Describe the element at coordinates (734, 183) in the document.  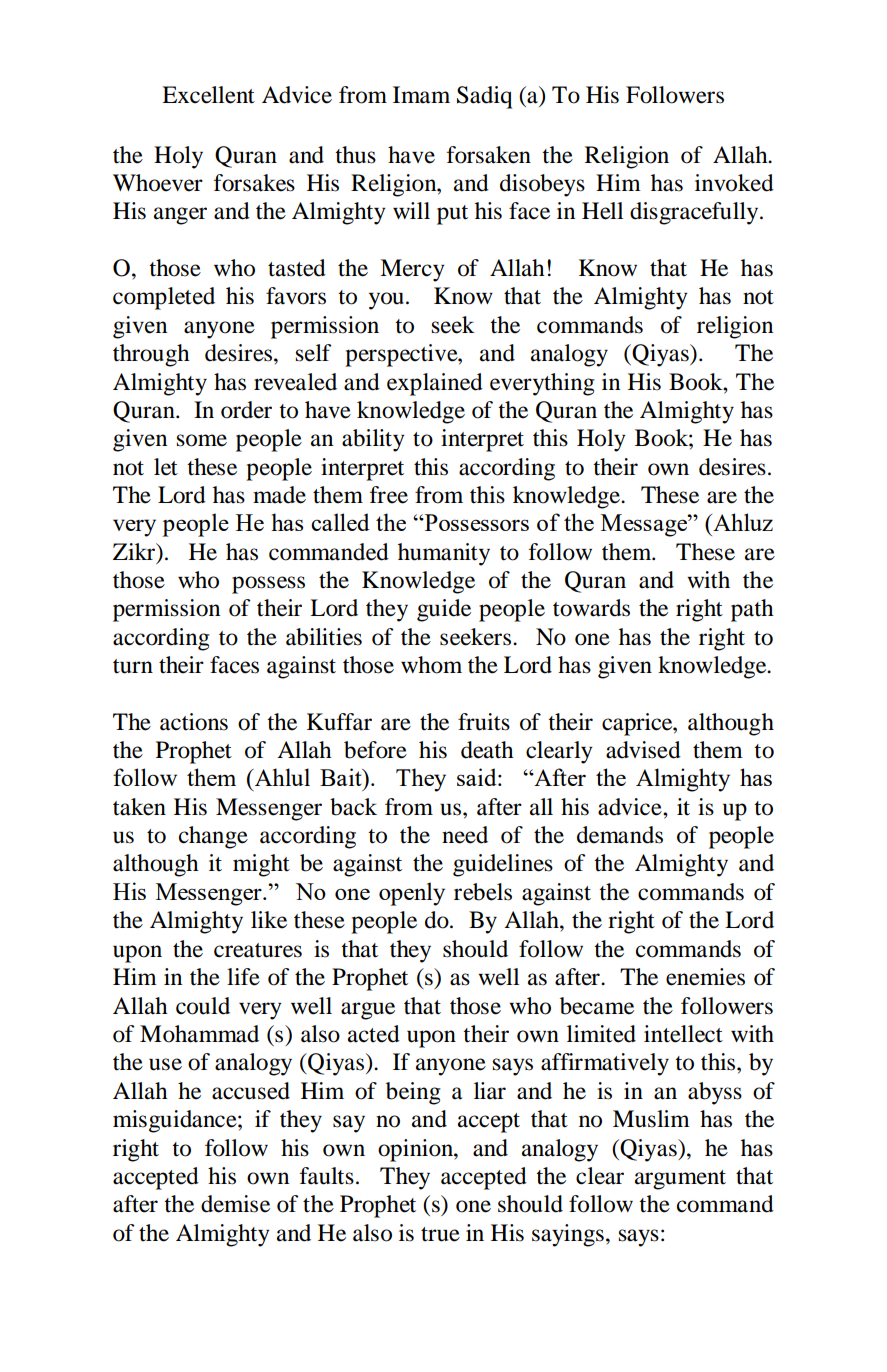
I see `invoked` at that location.
